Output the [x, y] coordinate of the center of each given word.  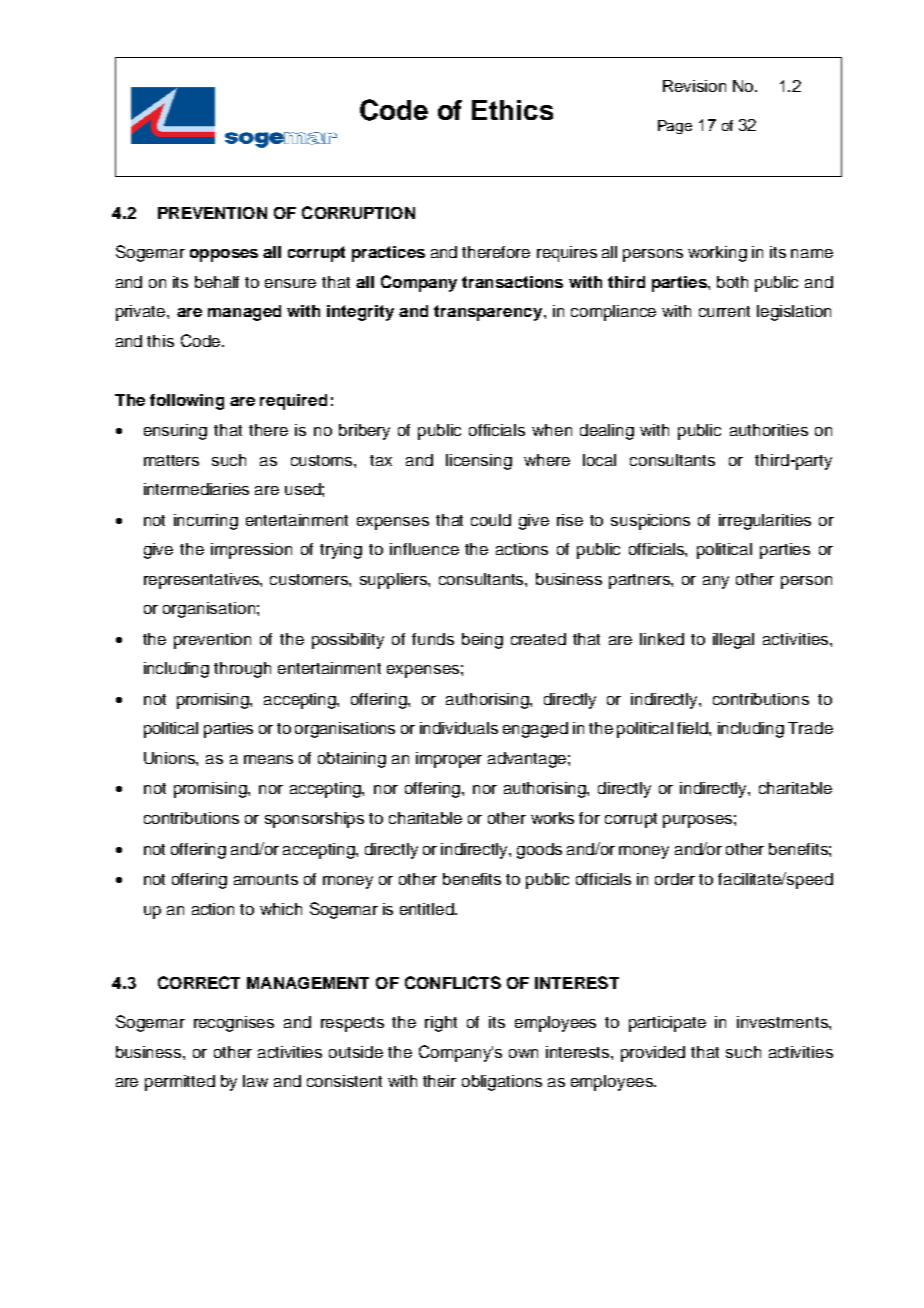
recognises [234, 1024]
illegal [733, 641]
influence [424, 549]
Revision [694, 86]
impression [251, 551]
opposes [224, 255]
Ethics [512, 110]
